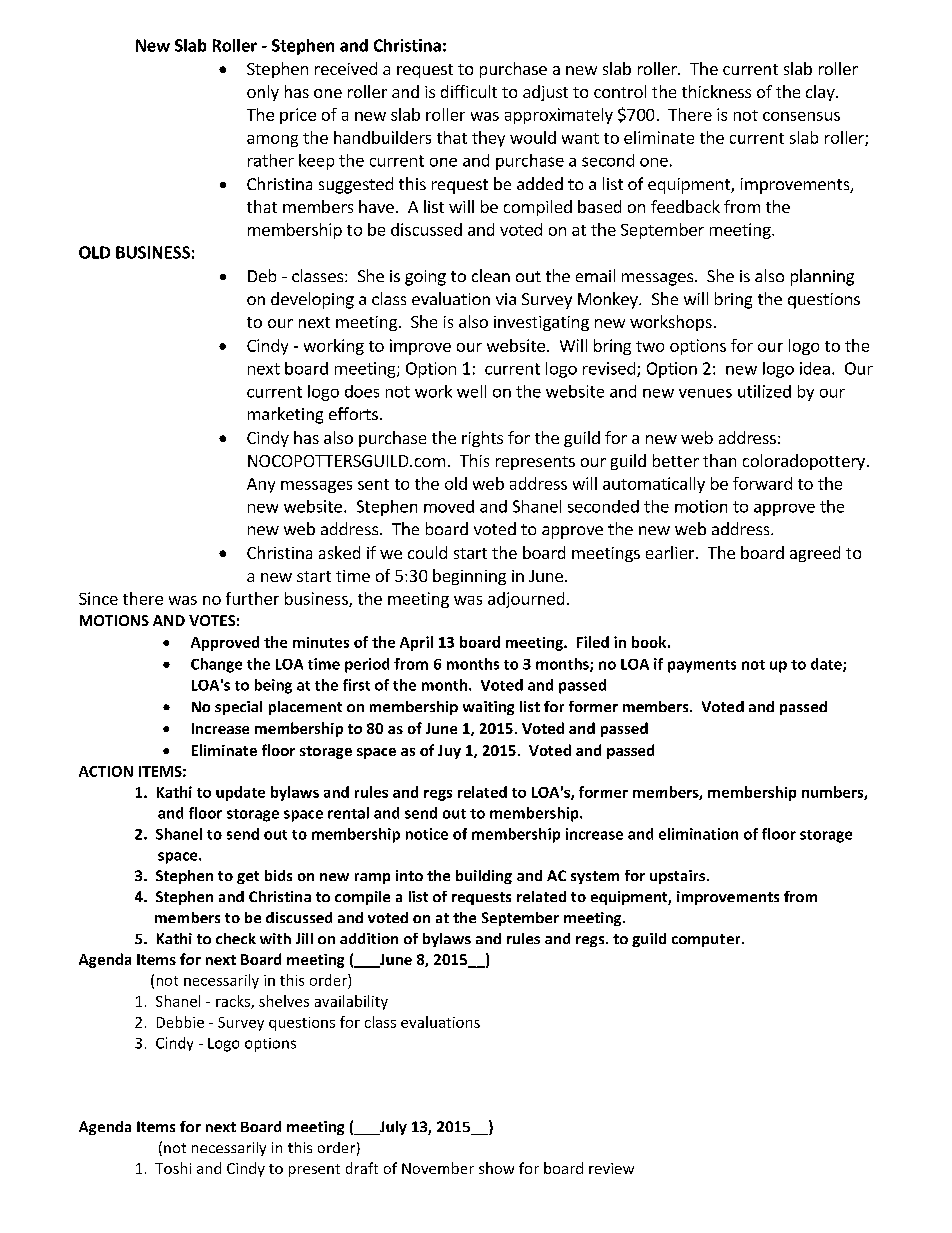  I want to click on November, so click(438, 1168).
